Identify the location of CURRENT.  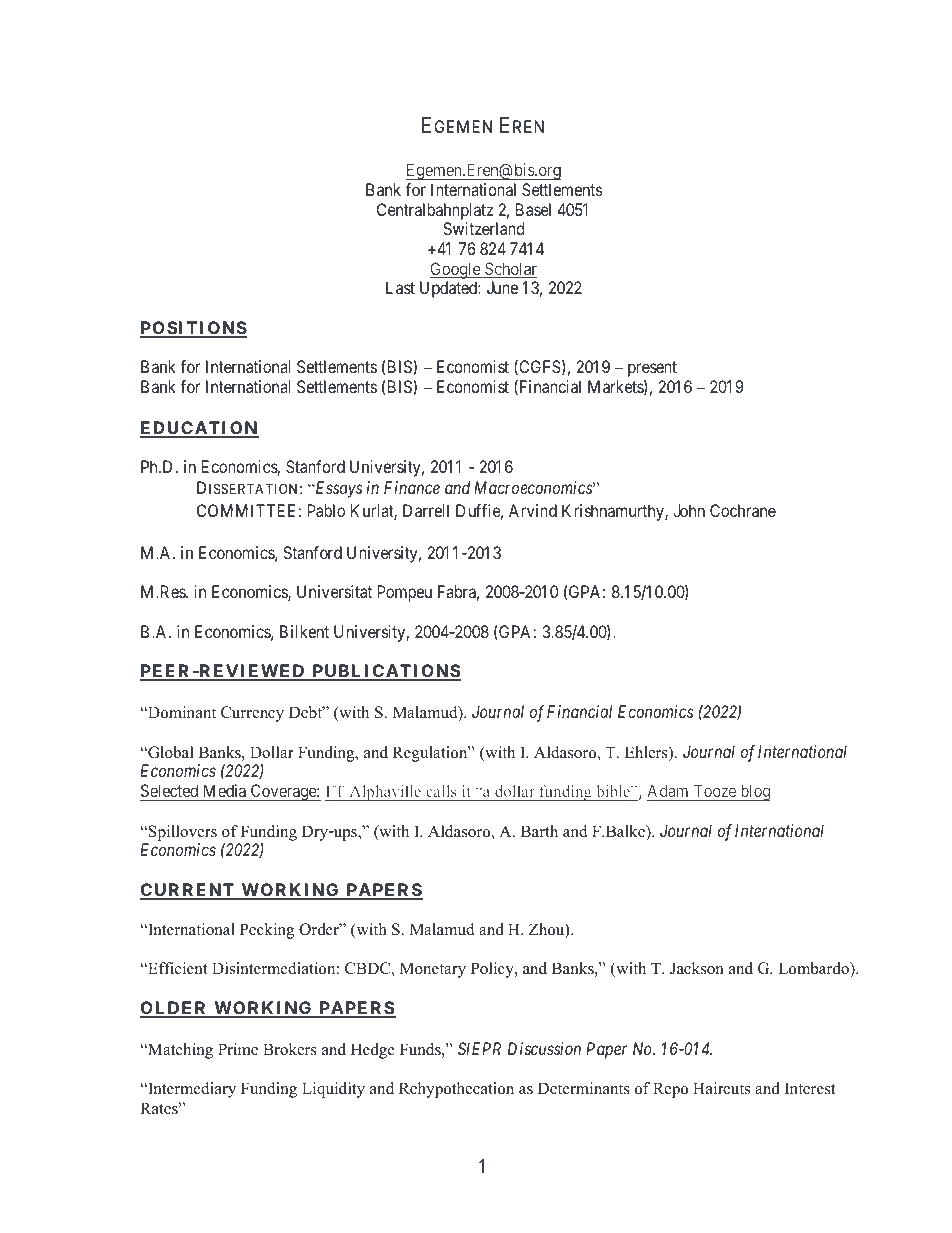
(188, 891).
